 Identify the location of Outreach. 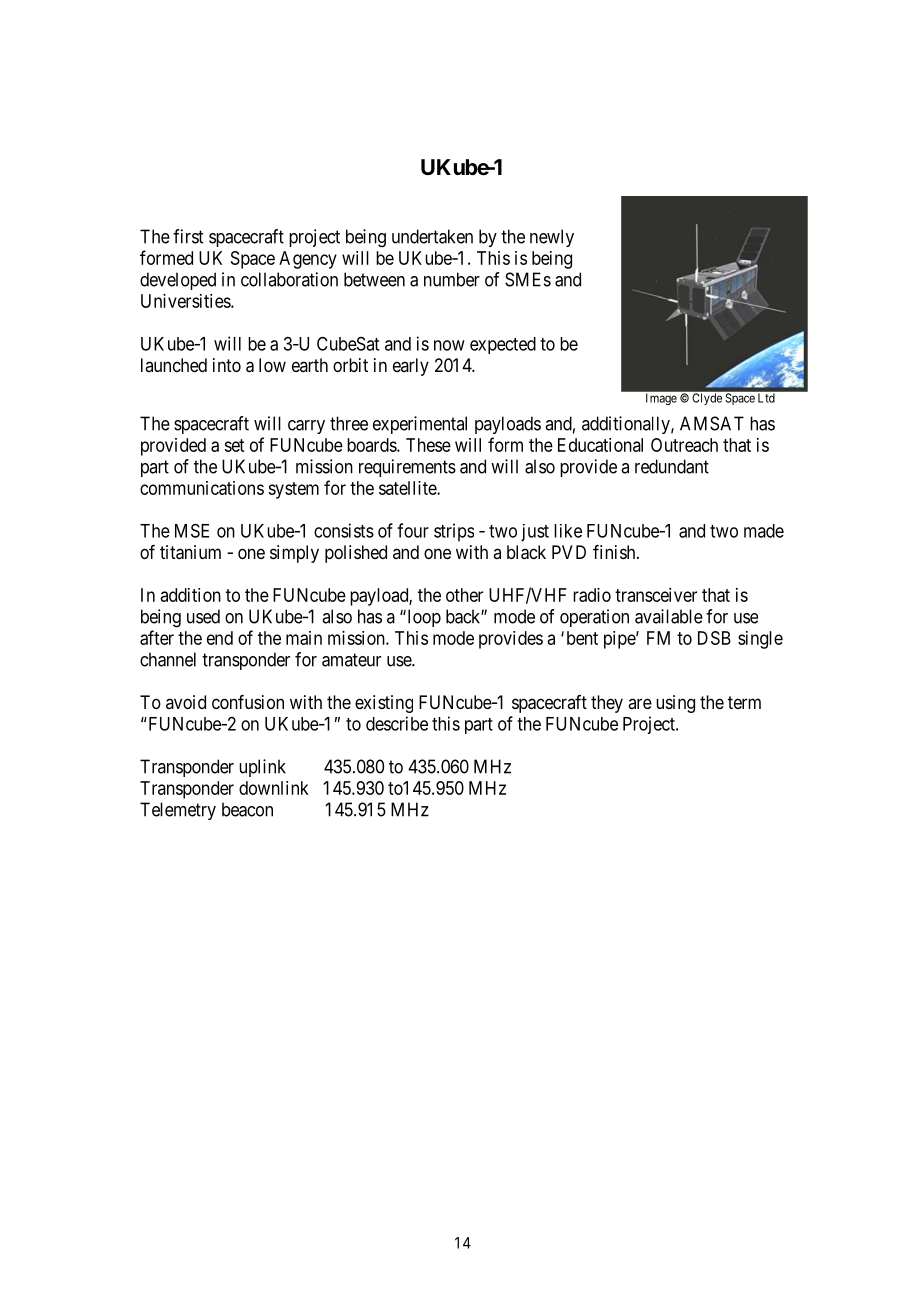
(684, 445).
